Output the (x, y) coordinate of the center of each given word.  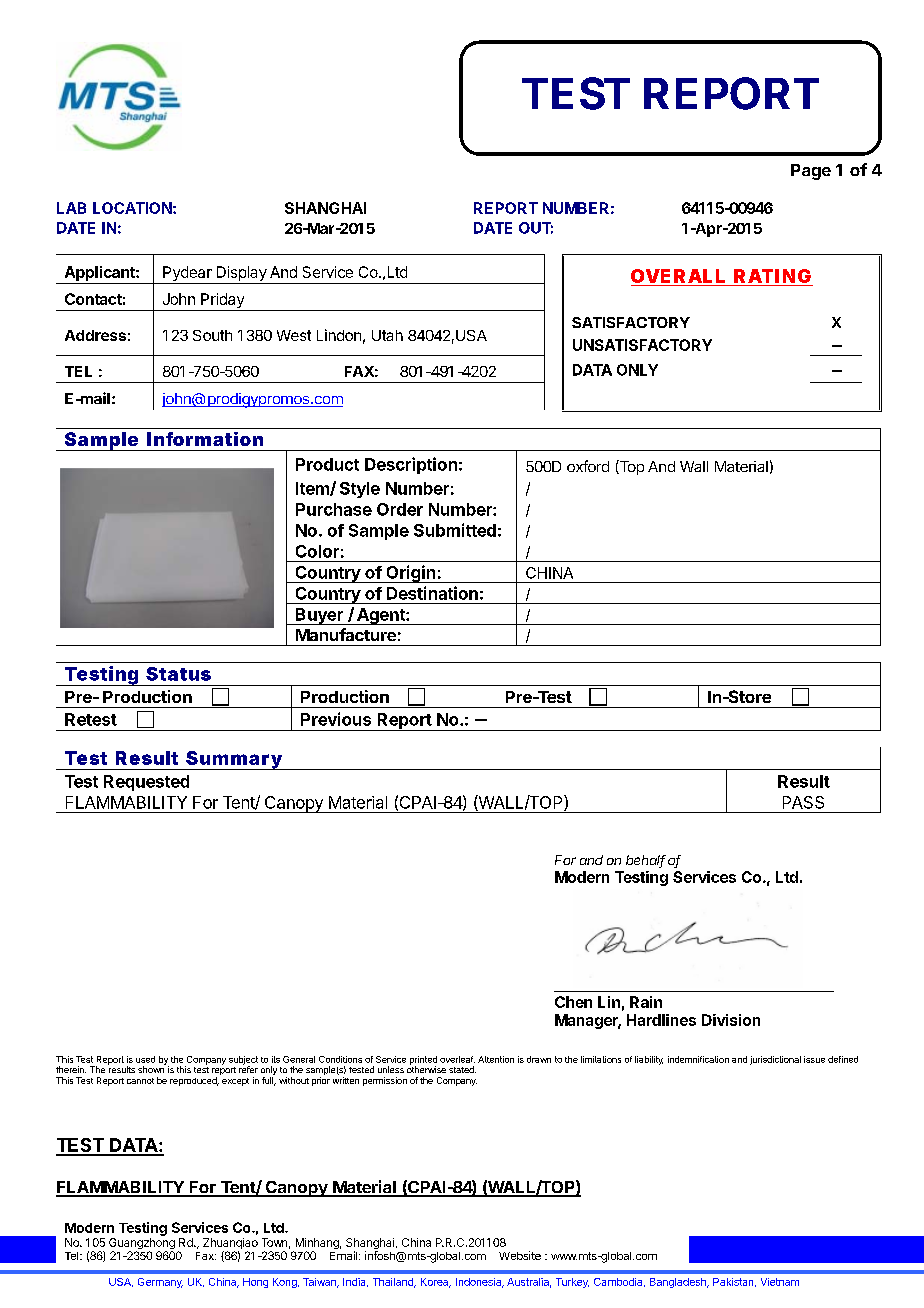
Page (811, 172)
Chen (573, 1002)
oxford (588, 466)
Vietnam (780, 1282)
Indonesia (480, 1283)
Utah (387, 335)
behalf (646, 861)
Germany (160, 1283)
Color (317, 551)
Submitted (455, 530)
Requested (146, 783)
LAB (71, 208)
